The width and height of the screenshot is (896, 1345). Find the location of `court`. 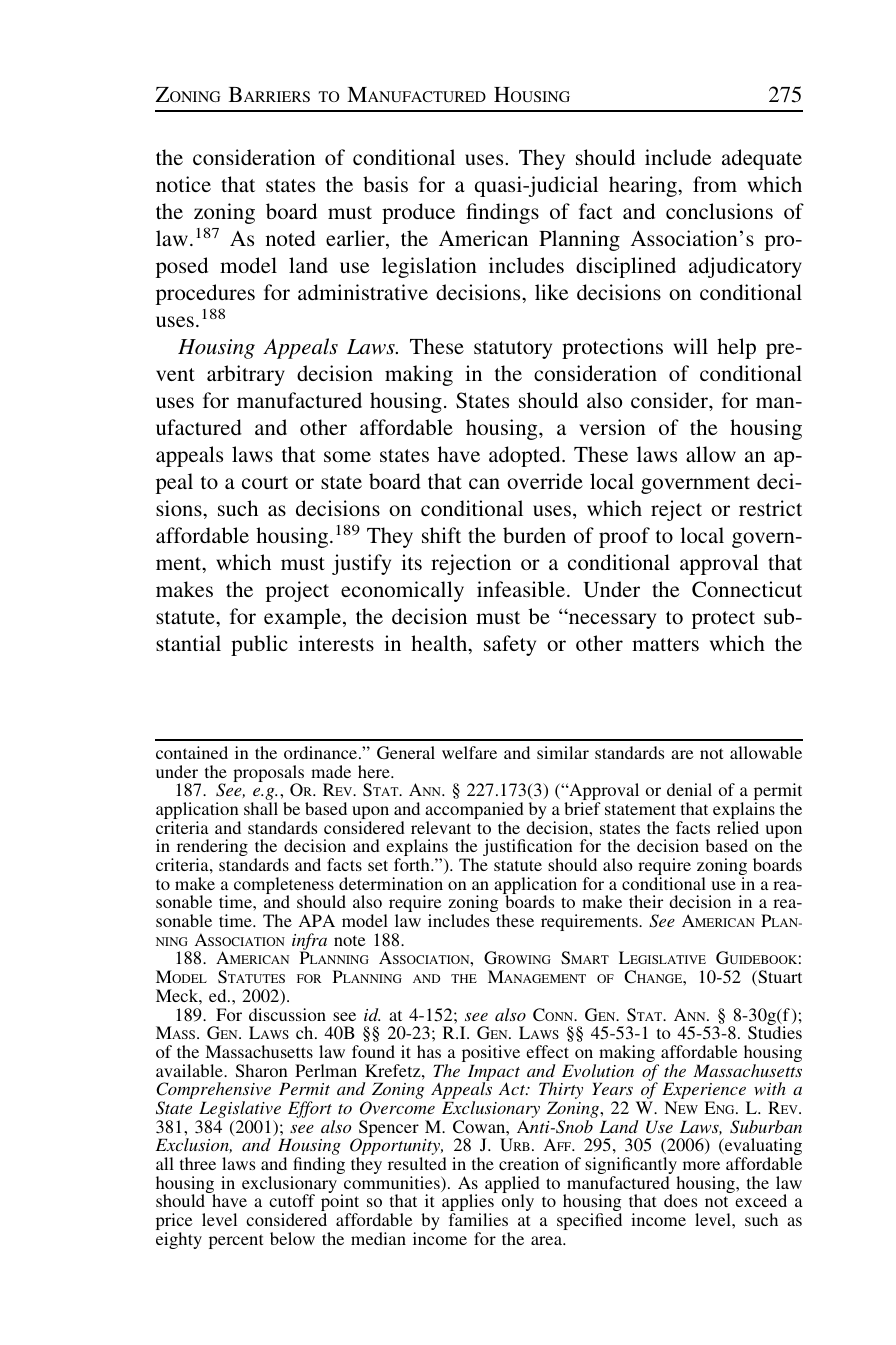

court is located at coordinates (265, 482).
